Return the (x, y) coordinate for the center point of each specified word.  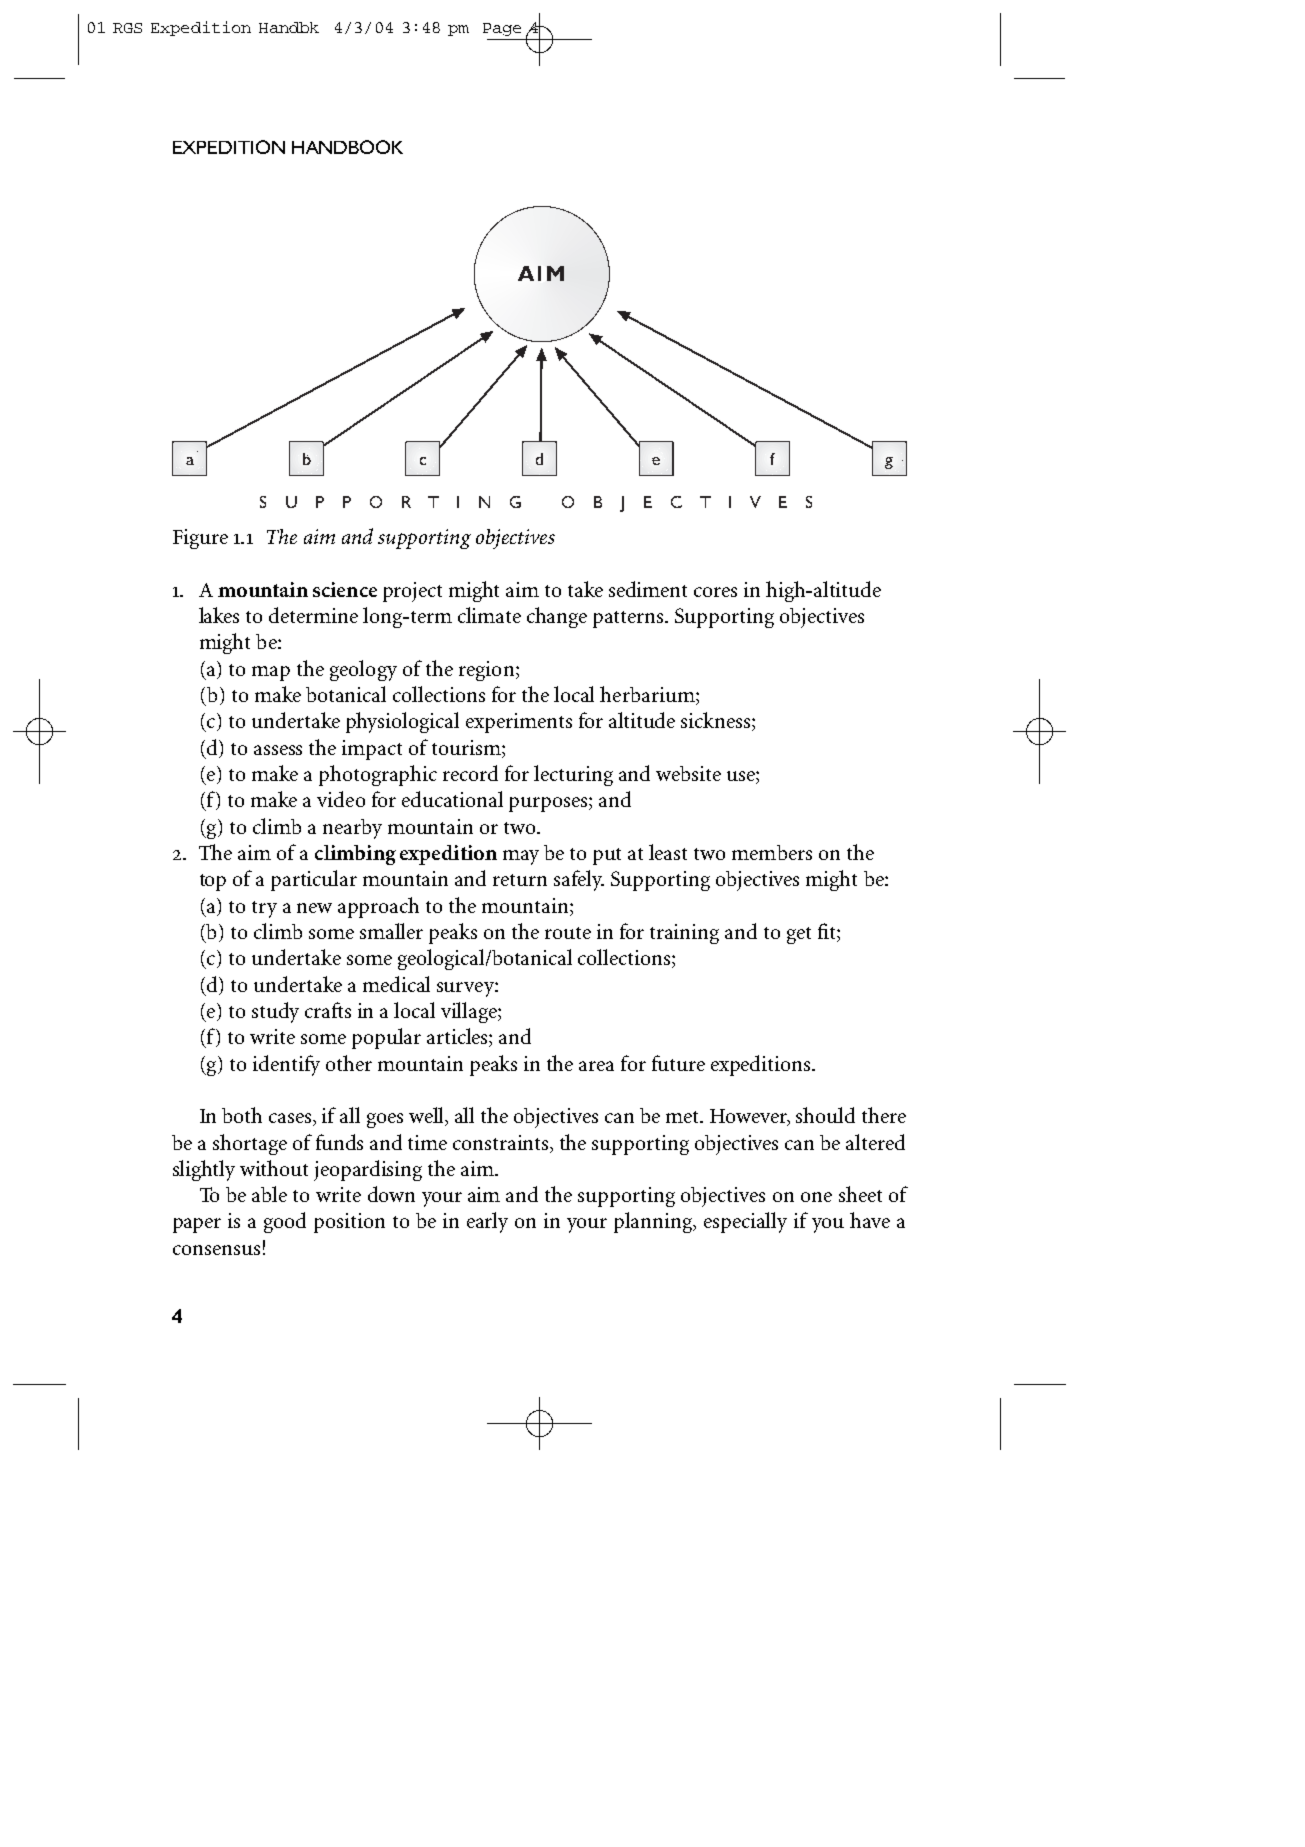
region (488, 671)
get (799, 935)
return (520, 880)
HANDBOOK (347, 147)
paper (197, 1225)
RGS (127, 28)
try (264, 909)
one (816, 1197)
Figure (200, 539)
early (487, 1222)
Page (502, 29)
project (412, 592)
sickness (717, 721)
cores (715, 592)
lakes (219, 615)
